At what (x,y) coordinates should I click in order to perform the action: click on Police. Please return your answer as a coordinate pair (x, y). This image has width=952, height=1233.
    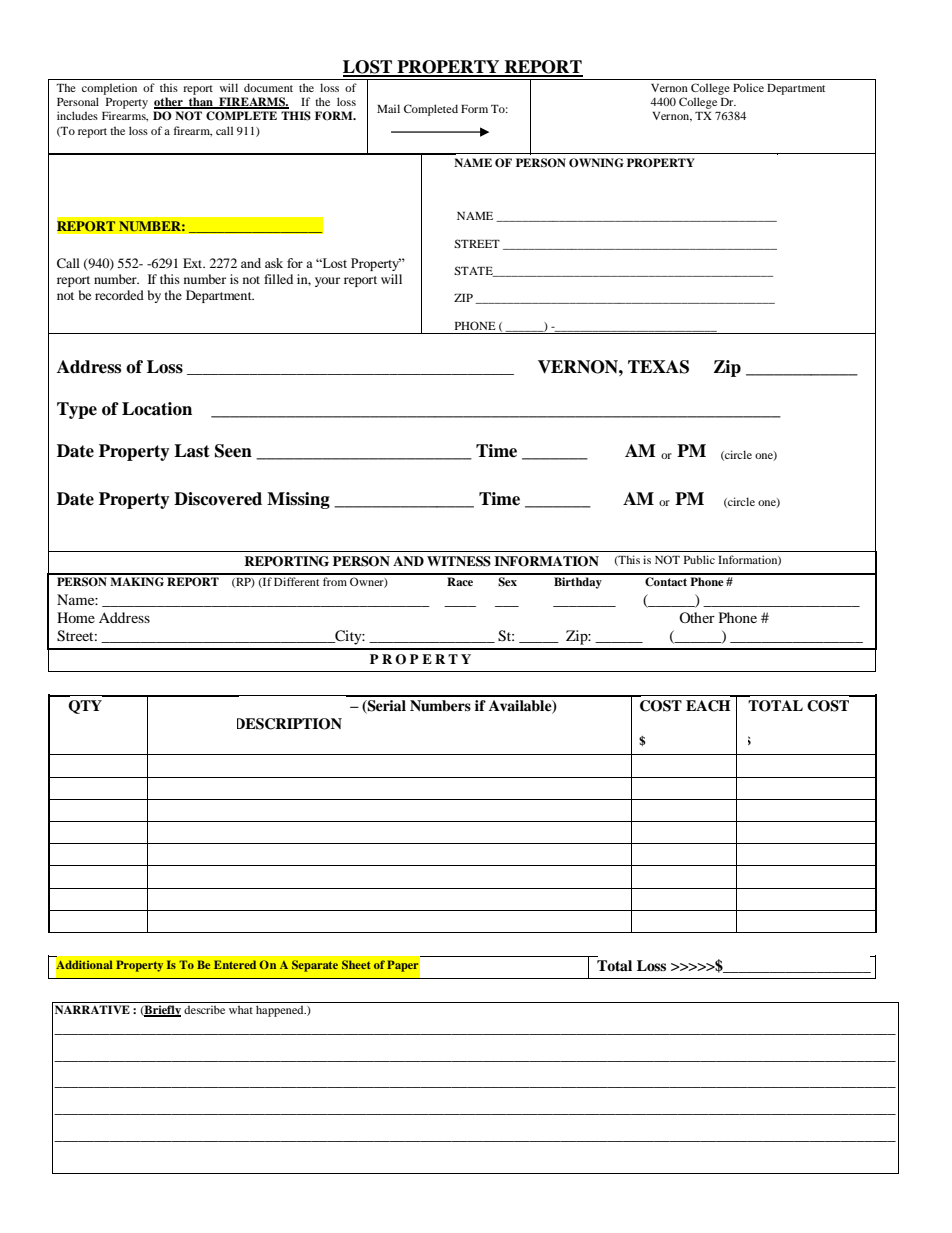
    Looking at the image, I should click on (748, 87).
